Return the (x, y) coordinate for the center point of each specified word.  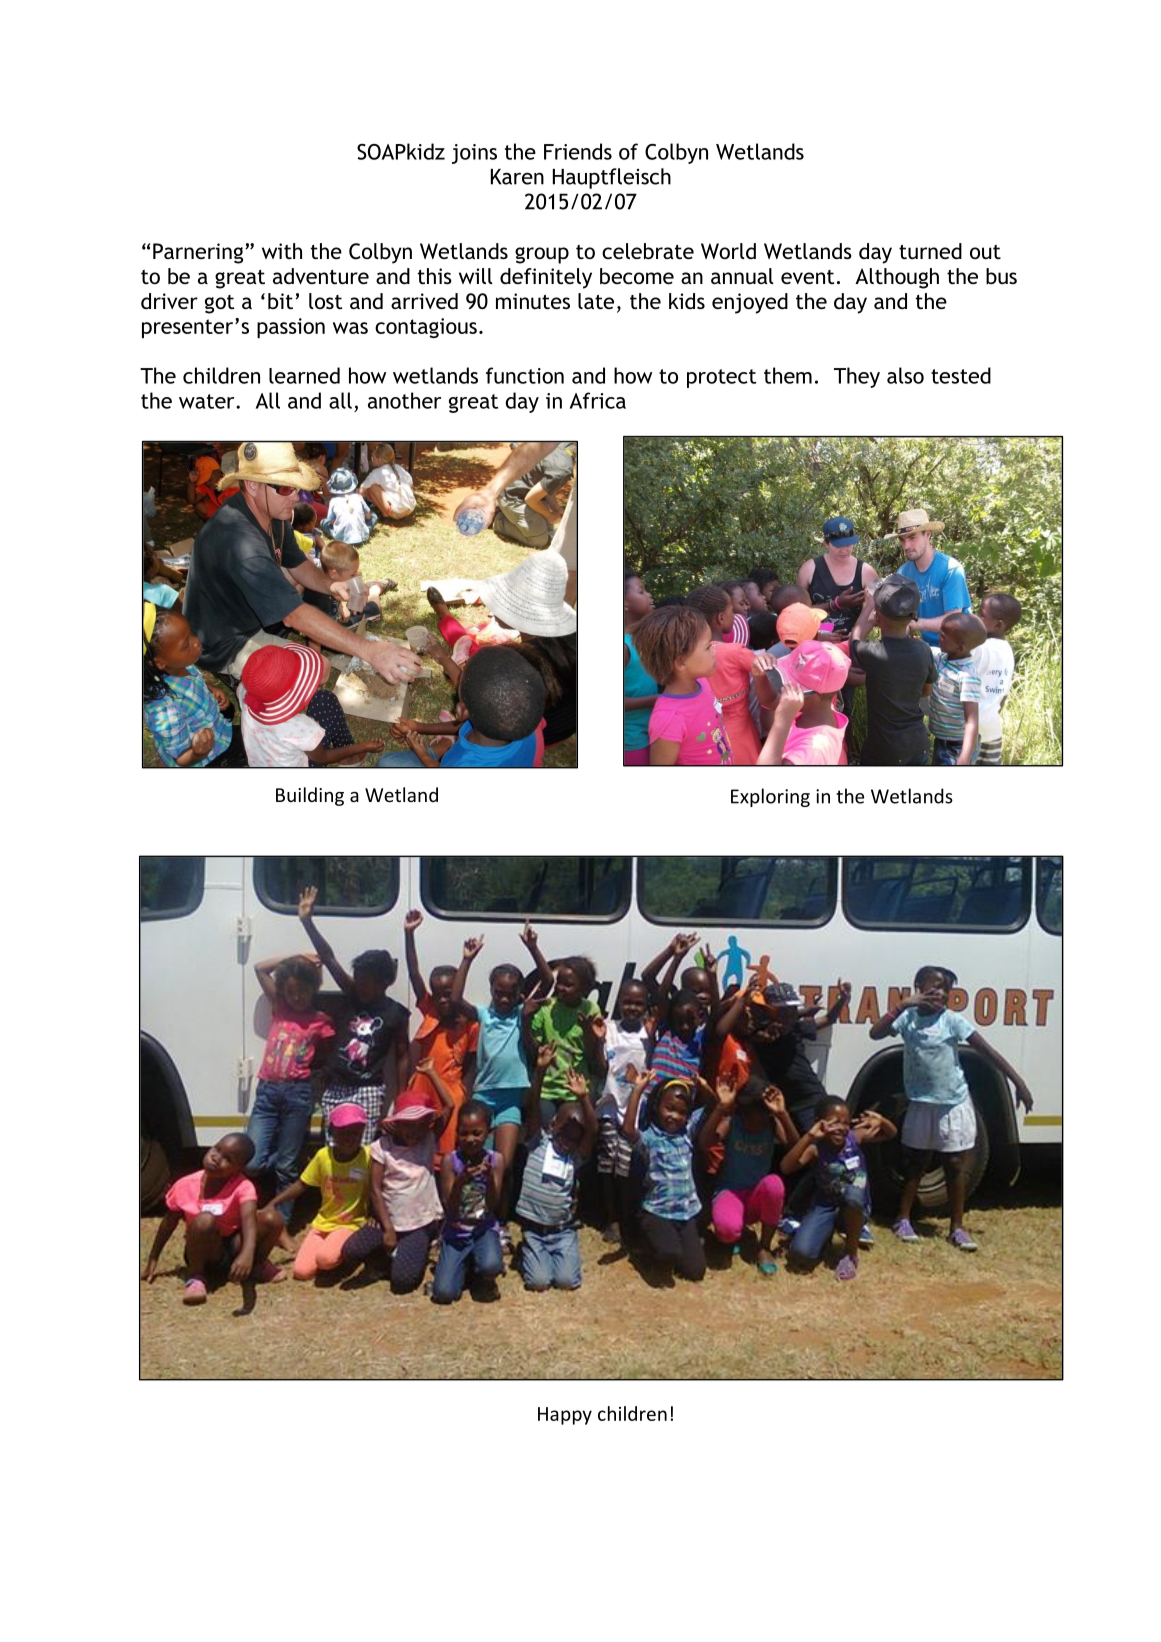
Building (310, 796)
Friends (578, 151)
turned (930, 251)
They (857, 377)
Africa (598, 400)
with (282, 251)
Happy (565, 1416)
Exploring (770, 797)
